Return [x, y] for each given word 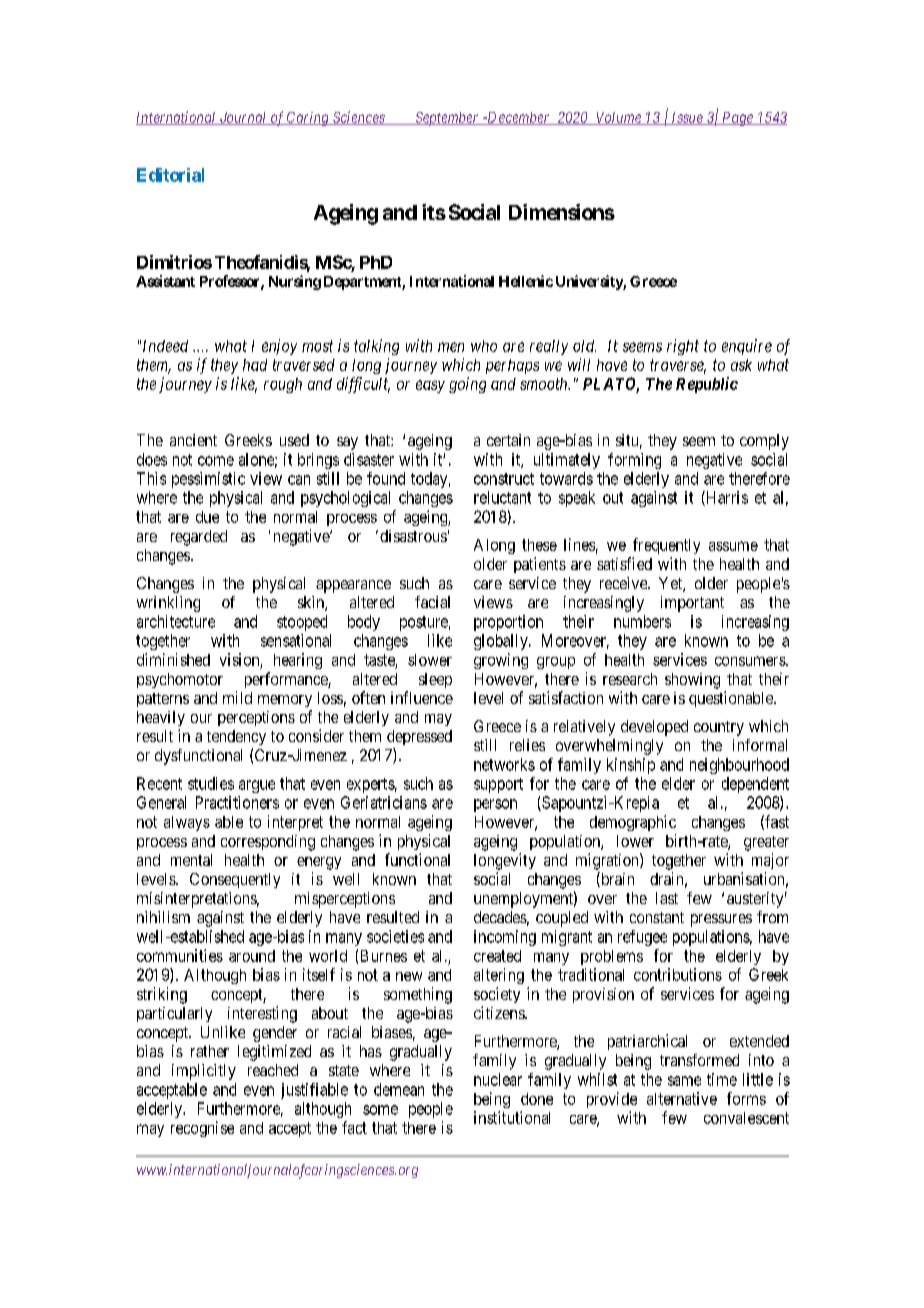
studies [211, 783]
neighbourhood [739, 766]
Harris [726, 498]
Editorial [170, 175]
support [498, 785]
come [216, 461]
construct [504, 479]
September [447, 119]
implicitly [204, 1072]
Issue [687, 118]
